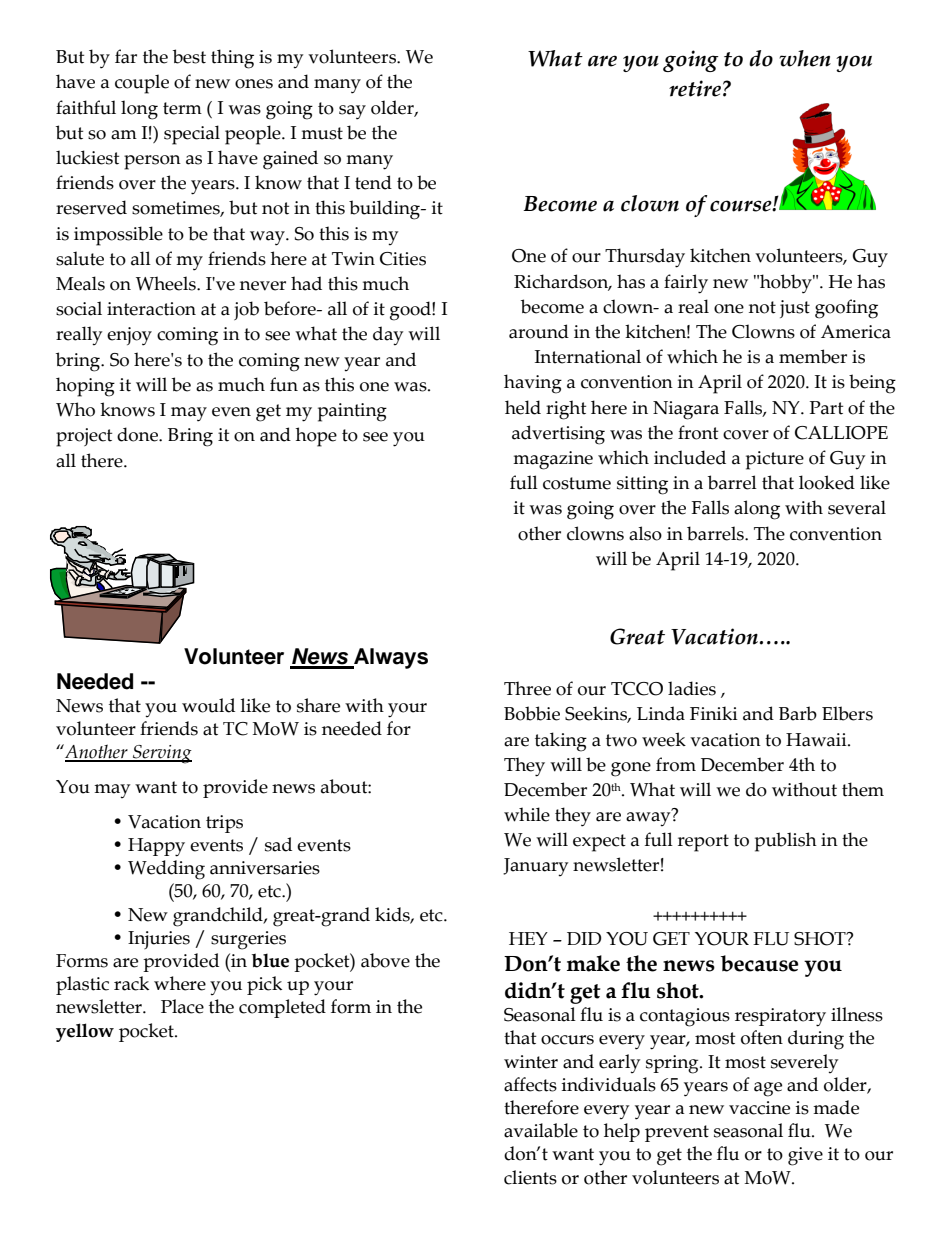  Describe the element at coordinates (805, 58) in the page. I see `when` at that location.
